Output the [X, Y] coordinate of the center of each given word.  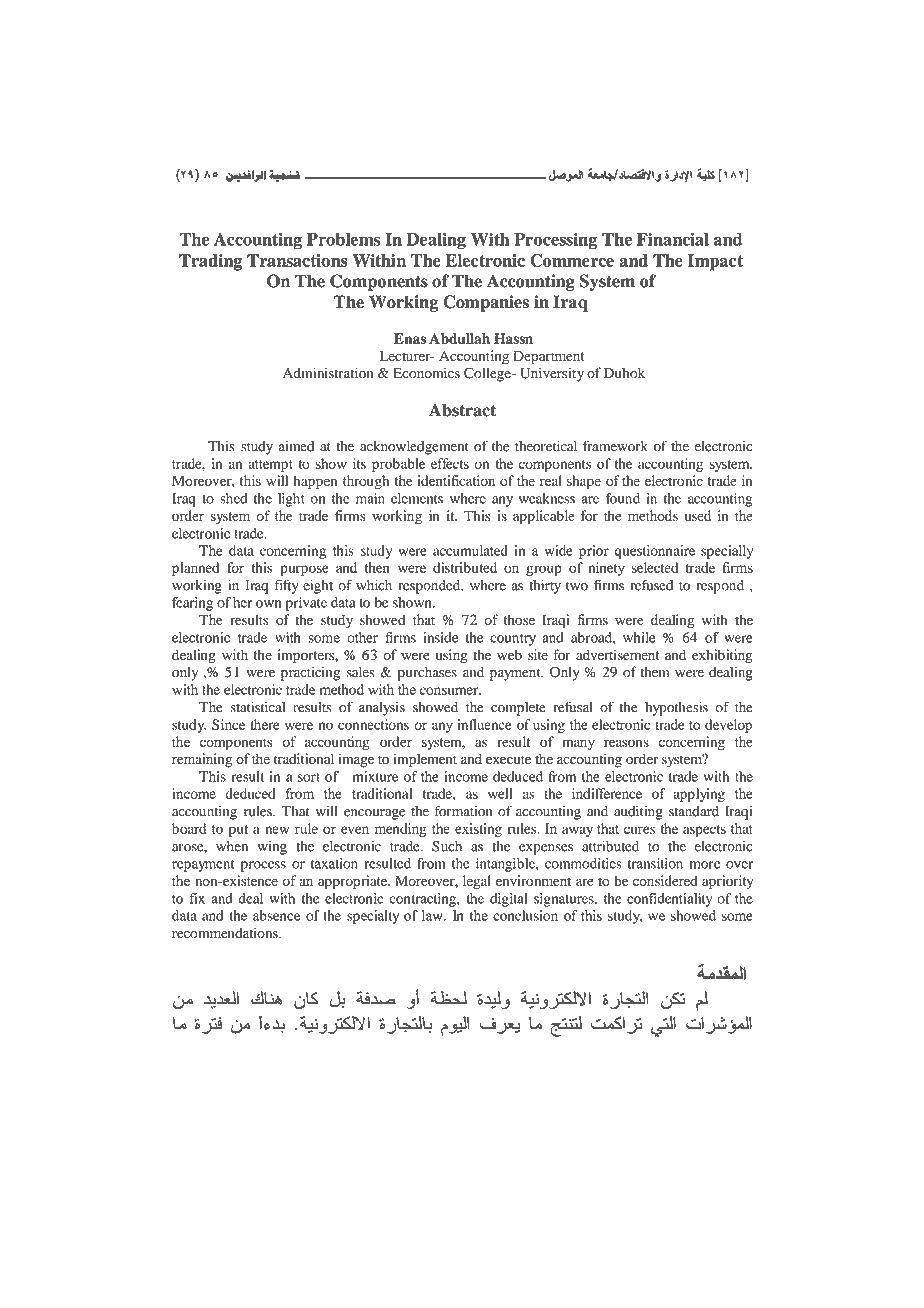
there [265, 724]
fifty [287, 586]
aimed [296, 446]
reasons [626, 743]
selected [655, 567]
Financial [673, 239]
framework [615, 446]
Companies [486, 303]
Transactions [297, 260]
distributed [465, 567]
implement [425, 760]
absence [276, 915]
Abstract [462, 410]
